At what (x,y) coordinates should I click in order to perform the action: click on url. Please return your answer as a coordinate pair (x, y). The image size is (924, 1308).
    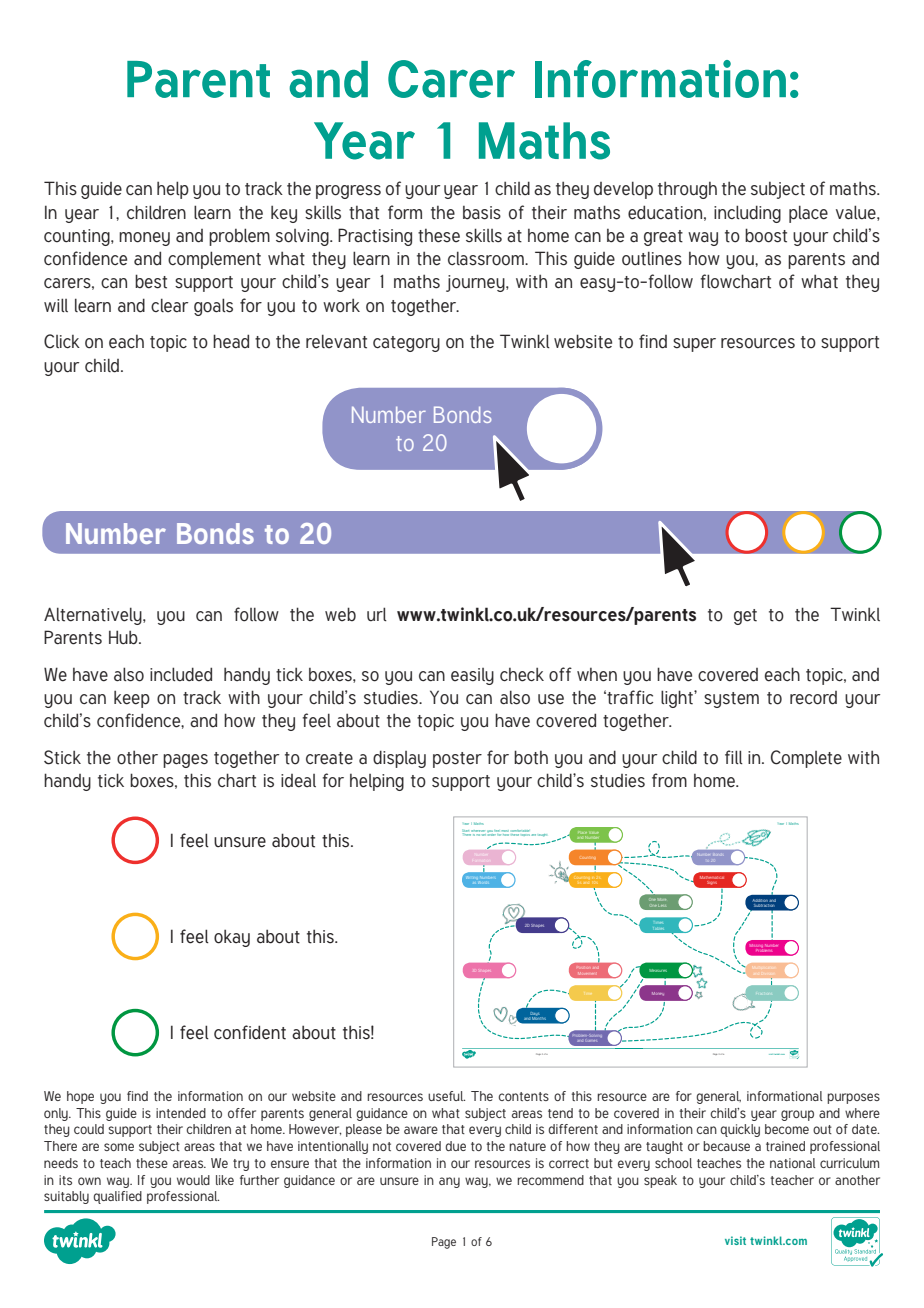
    Looking at the image, I should click on (377, 614).
